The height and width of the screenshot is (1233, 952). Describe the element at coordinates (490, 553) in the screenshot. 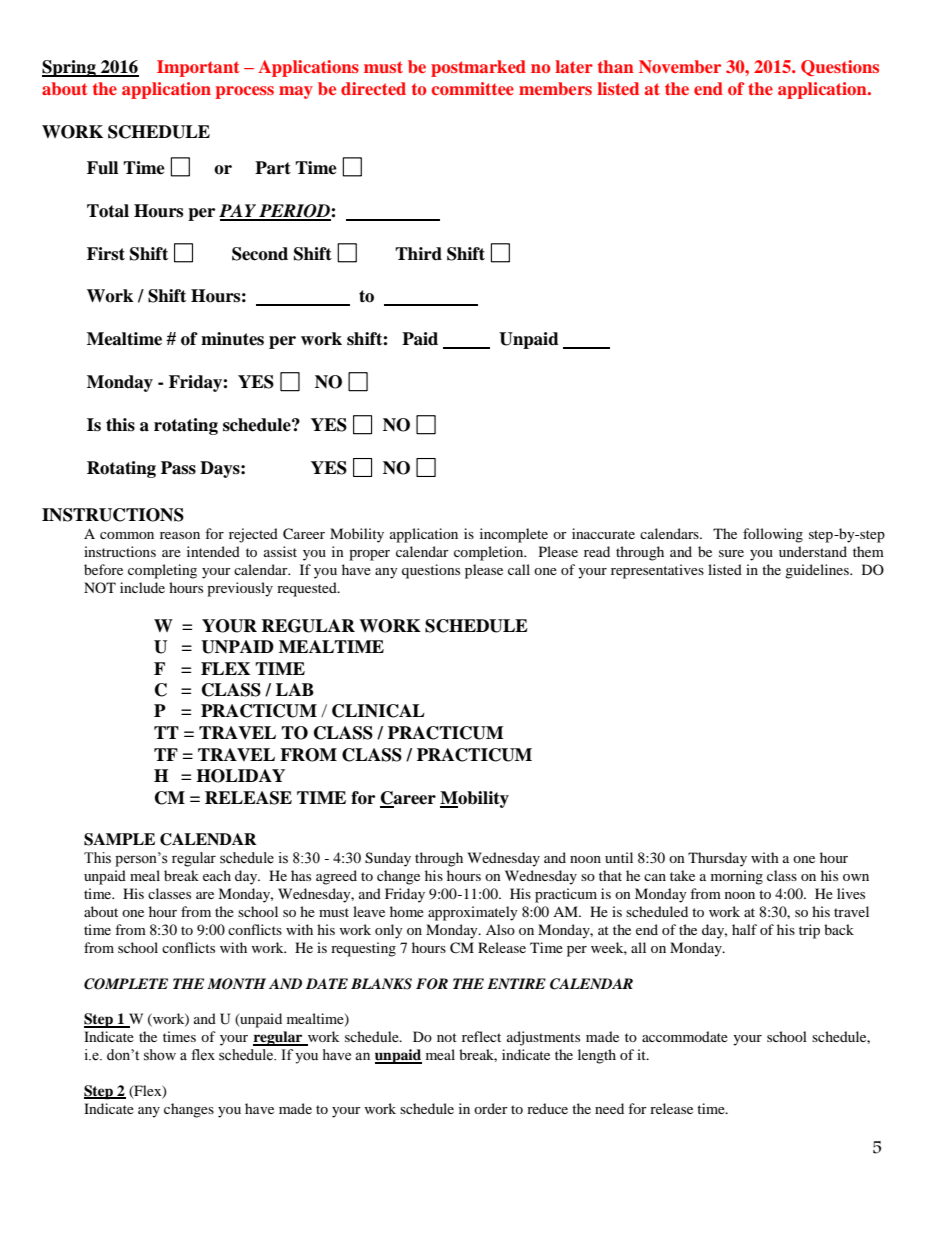

I see `completion` at that location.
